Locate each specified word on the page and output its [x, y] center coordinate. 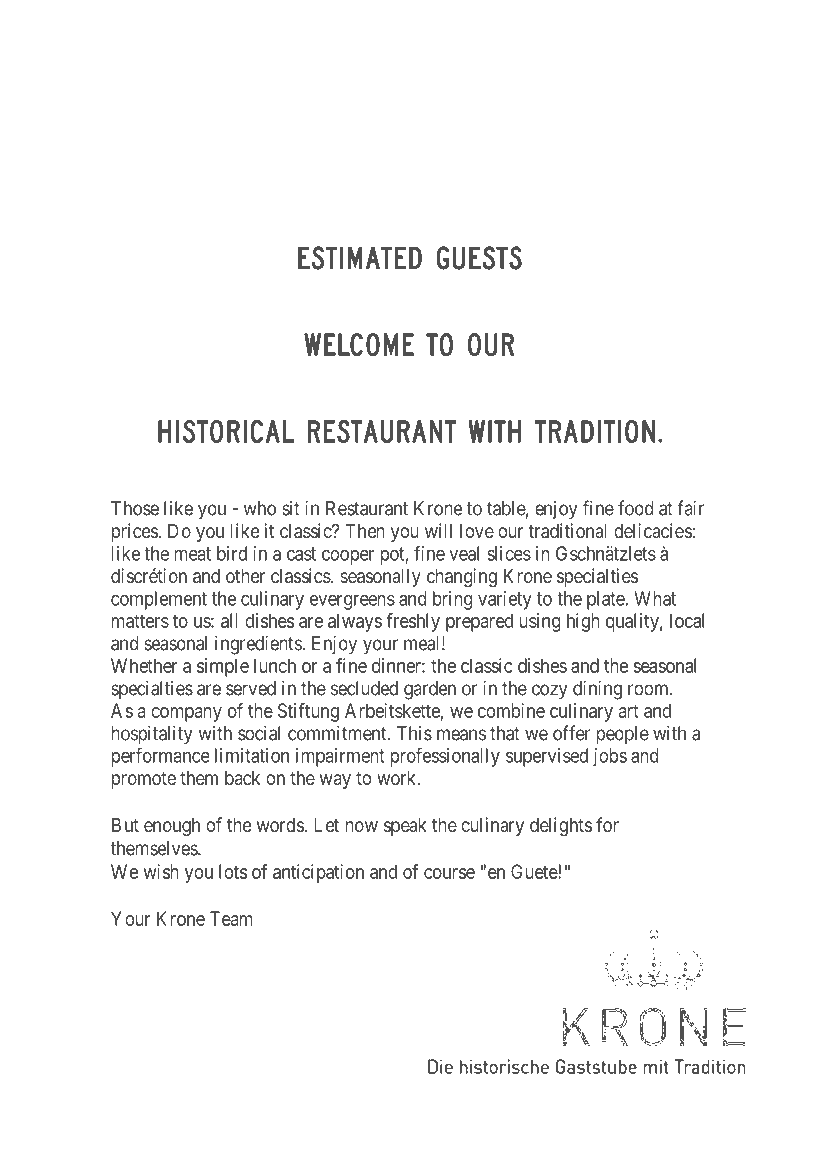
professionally [445, 757]
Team [231, 918]
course [449, 873]
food [636, 508]
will [438, 530]
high [583, 622]
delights [561, 826]
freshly [413, 622]
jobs [610, 757]
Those [135, 508]
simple [223, 667]
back [242, 778]
